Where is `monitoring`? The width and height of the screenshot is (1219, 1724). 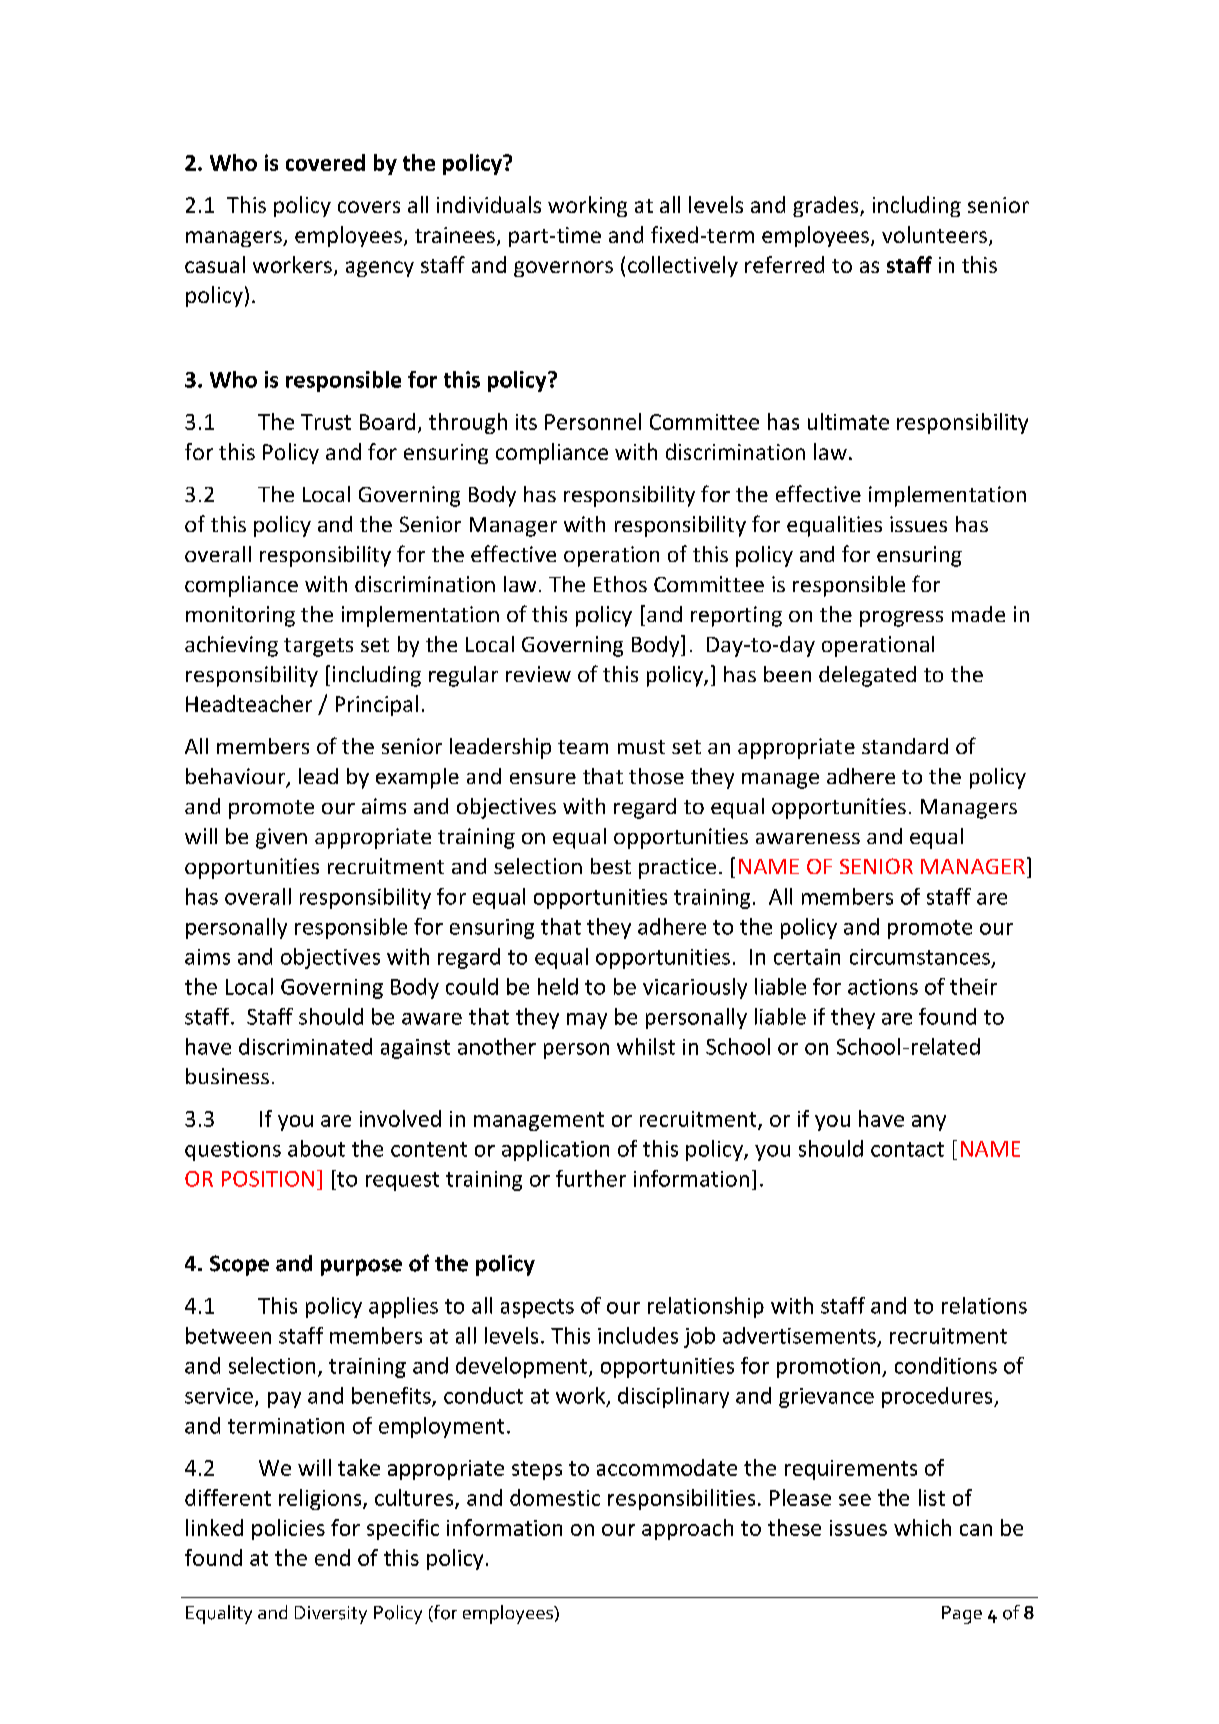 monitoring is located at coordinates (240, 616).
